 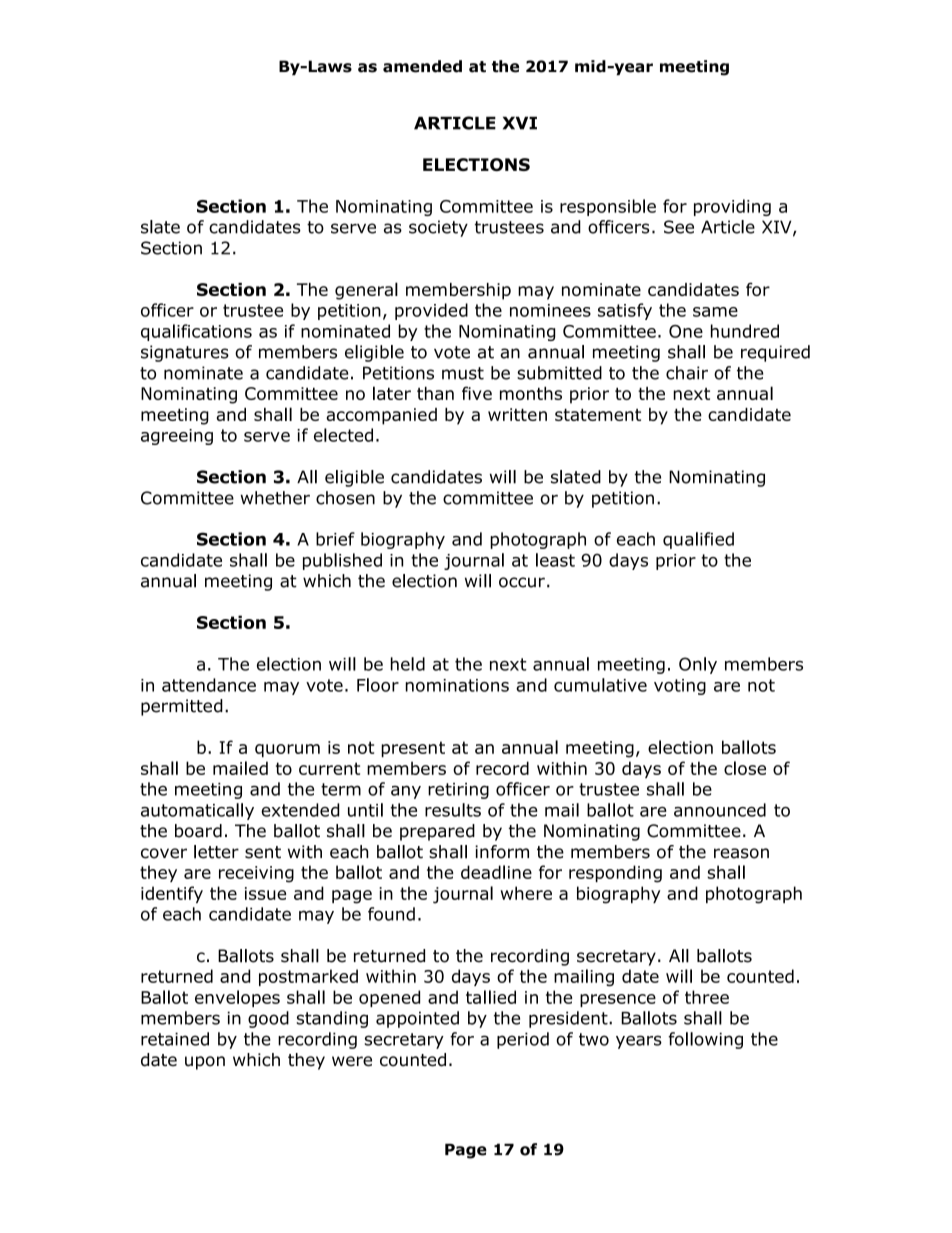 I want to click on occur, so click(x=522, y=582).
